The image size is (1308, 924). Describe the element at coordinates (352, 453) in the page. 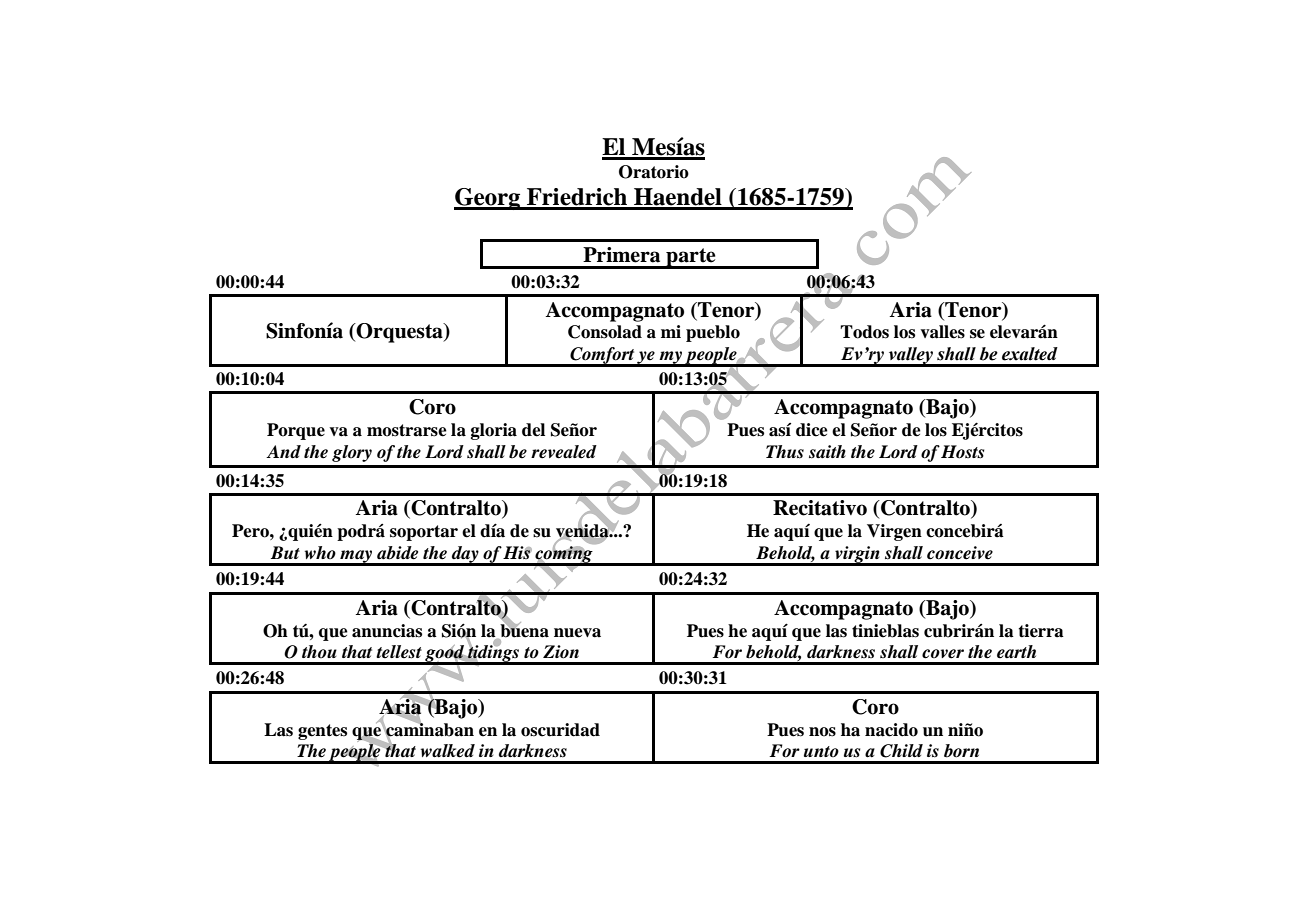

I see `glory` at that location.
